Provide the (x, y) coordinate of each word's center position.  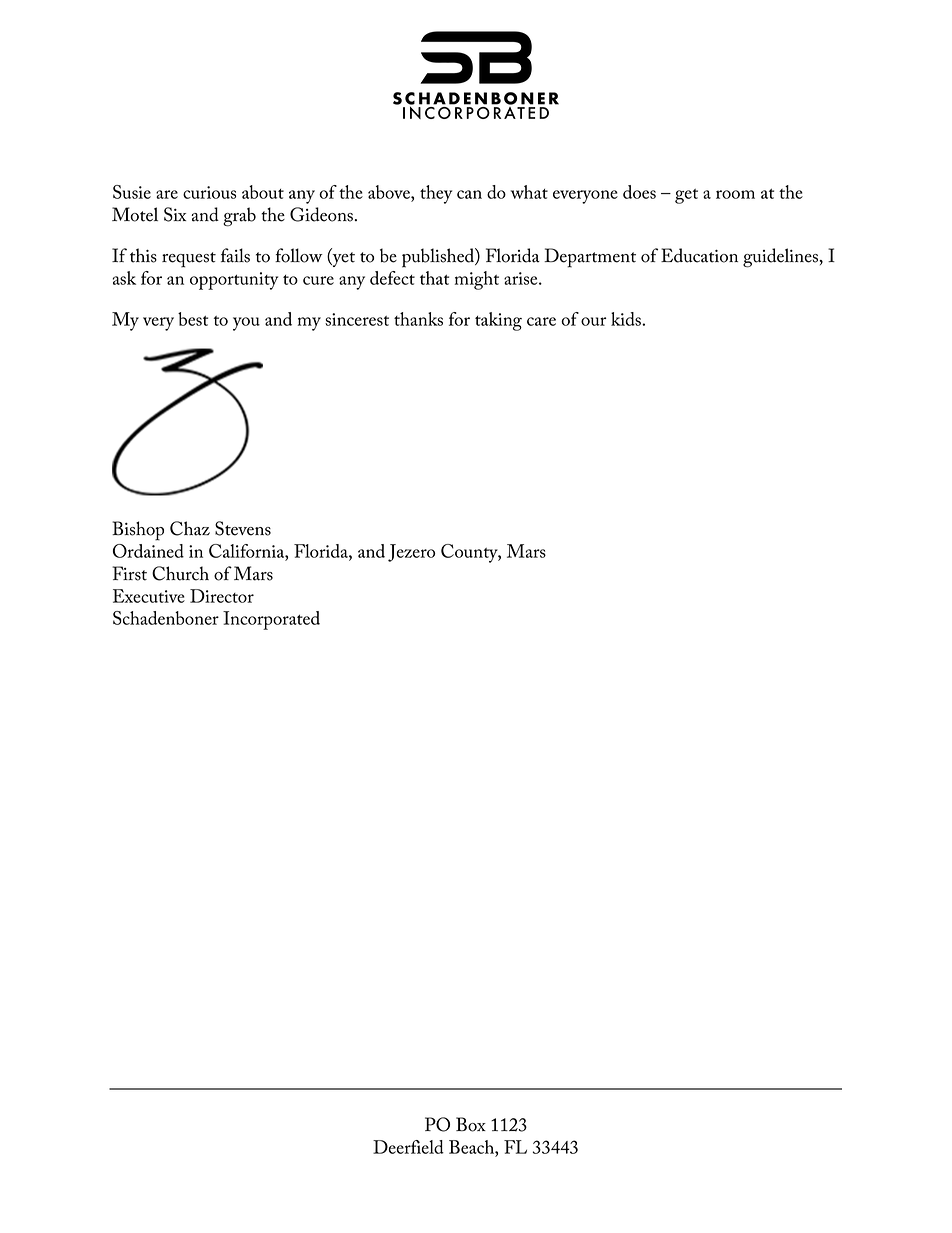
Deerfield (408, 1147)
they (436, 194)
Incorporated (271, 620)
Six (175, 214)
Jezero (411, 553)
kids (627, 319)
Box (471, 1124)
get (686, 196)
